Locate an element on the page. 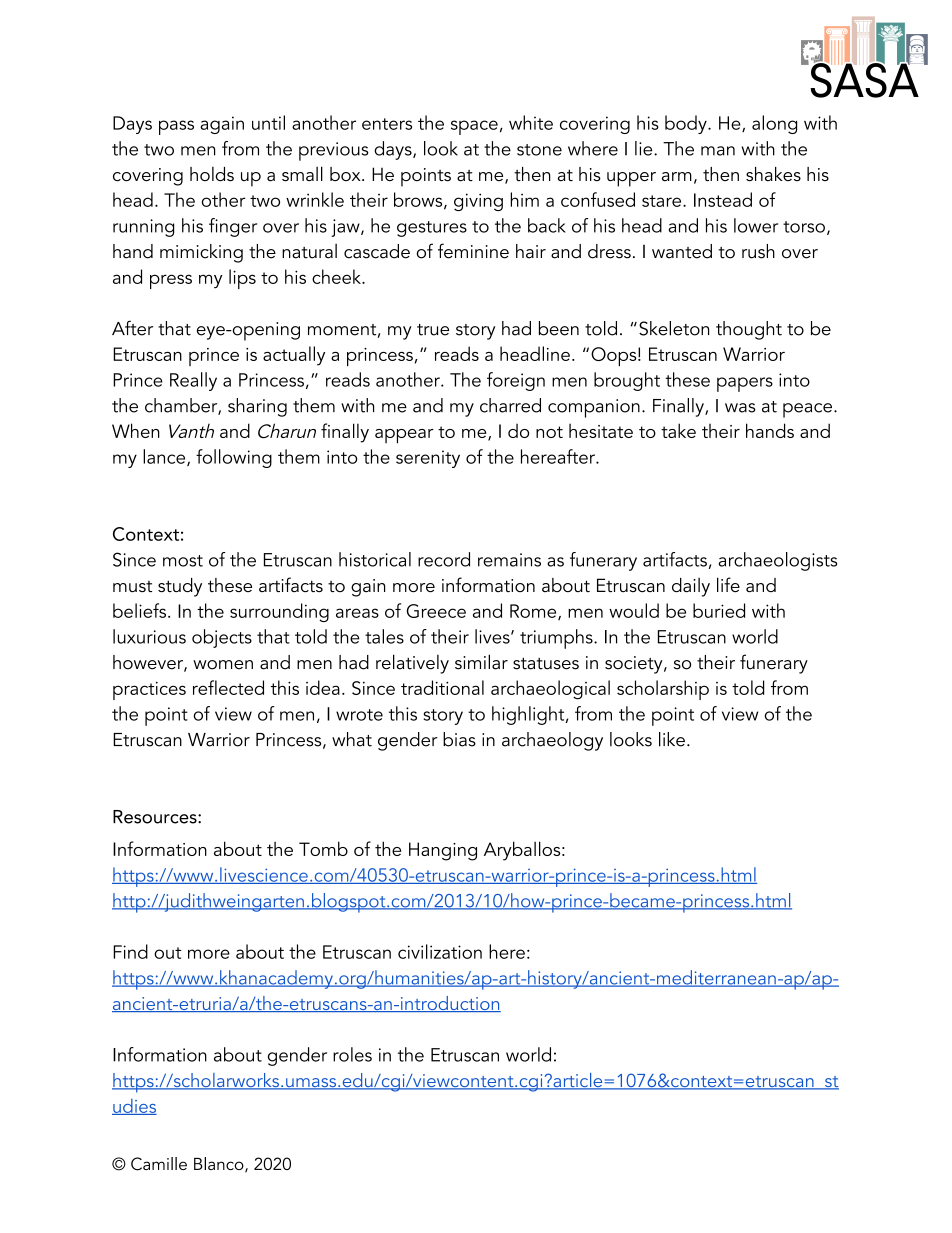 The image size is (952, 1233). serenity is located at coordinates (428, 459).
